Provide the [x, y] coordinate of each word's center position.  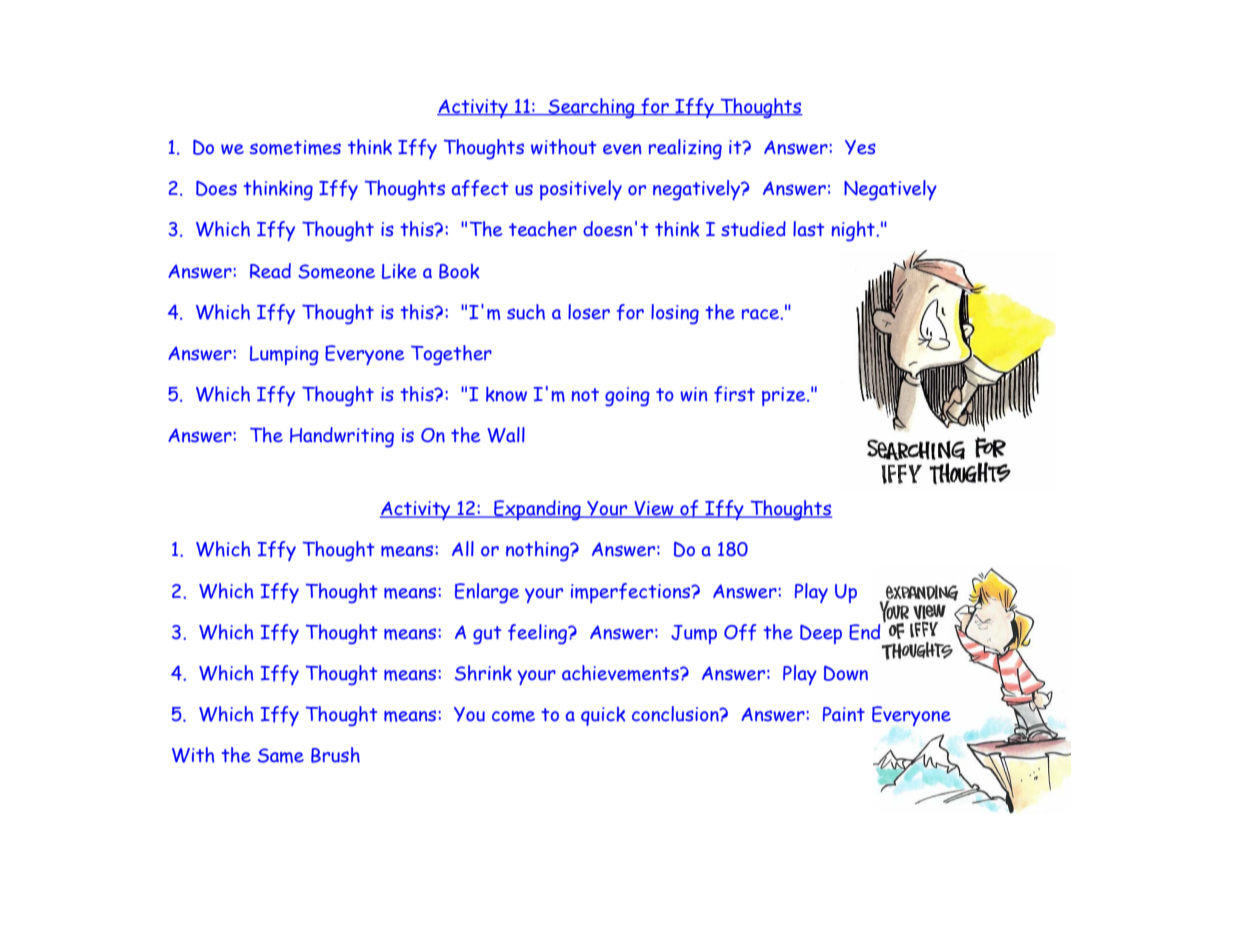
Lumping [284, 356]
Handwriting [342, 437]
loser [589, 312]
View [654, 509]
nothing [538, 551]
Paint [844, 714]
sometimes [295, 147]
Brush [335, 755]
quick [603, 716]
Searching [591, 108]
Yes [860, 147]
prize [785, 396]
